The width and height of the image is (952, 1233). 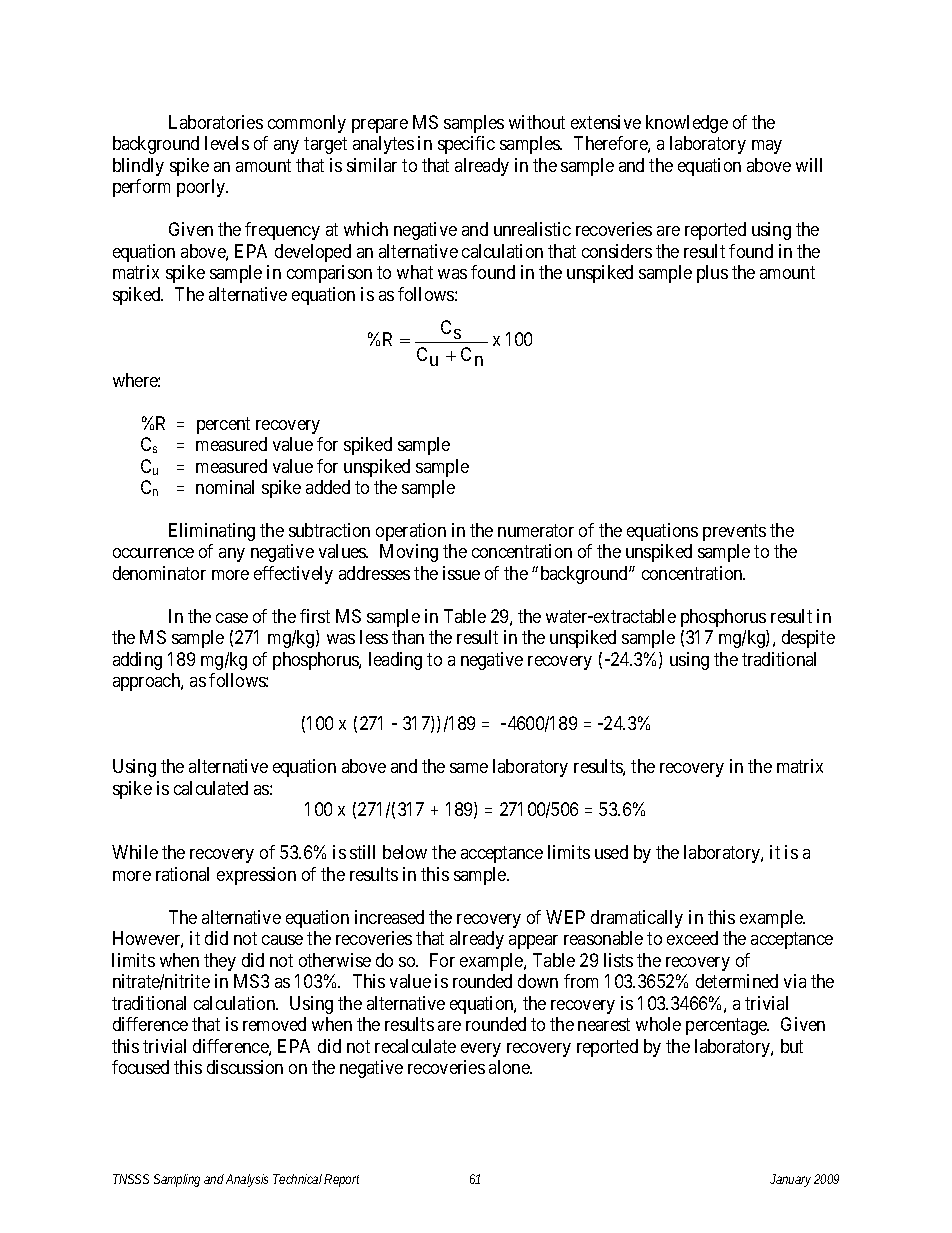 What do you see at coordinates (767, 147) in the image?
I see `may` at bounding box center [767, 147].
